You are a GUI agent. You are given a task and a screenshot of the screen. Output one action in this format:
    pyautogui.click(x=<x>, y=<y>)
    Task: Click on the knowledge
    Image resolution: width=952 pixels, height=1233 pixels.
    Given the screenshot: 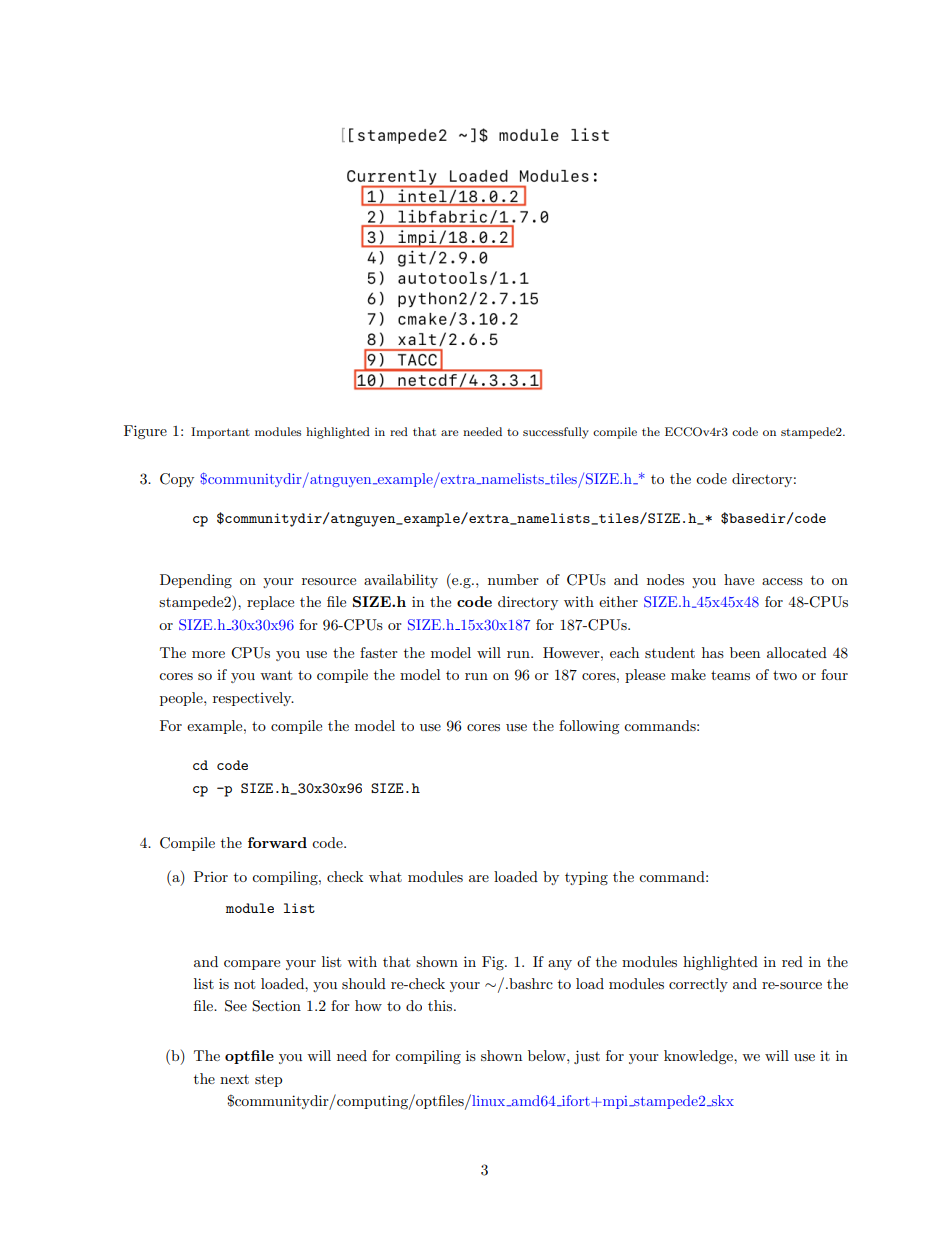 What is the action you would take?
    pyautogui.click(x=699, y=1057)
